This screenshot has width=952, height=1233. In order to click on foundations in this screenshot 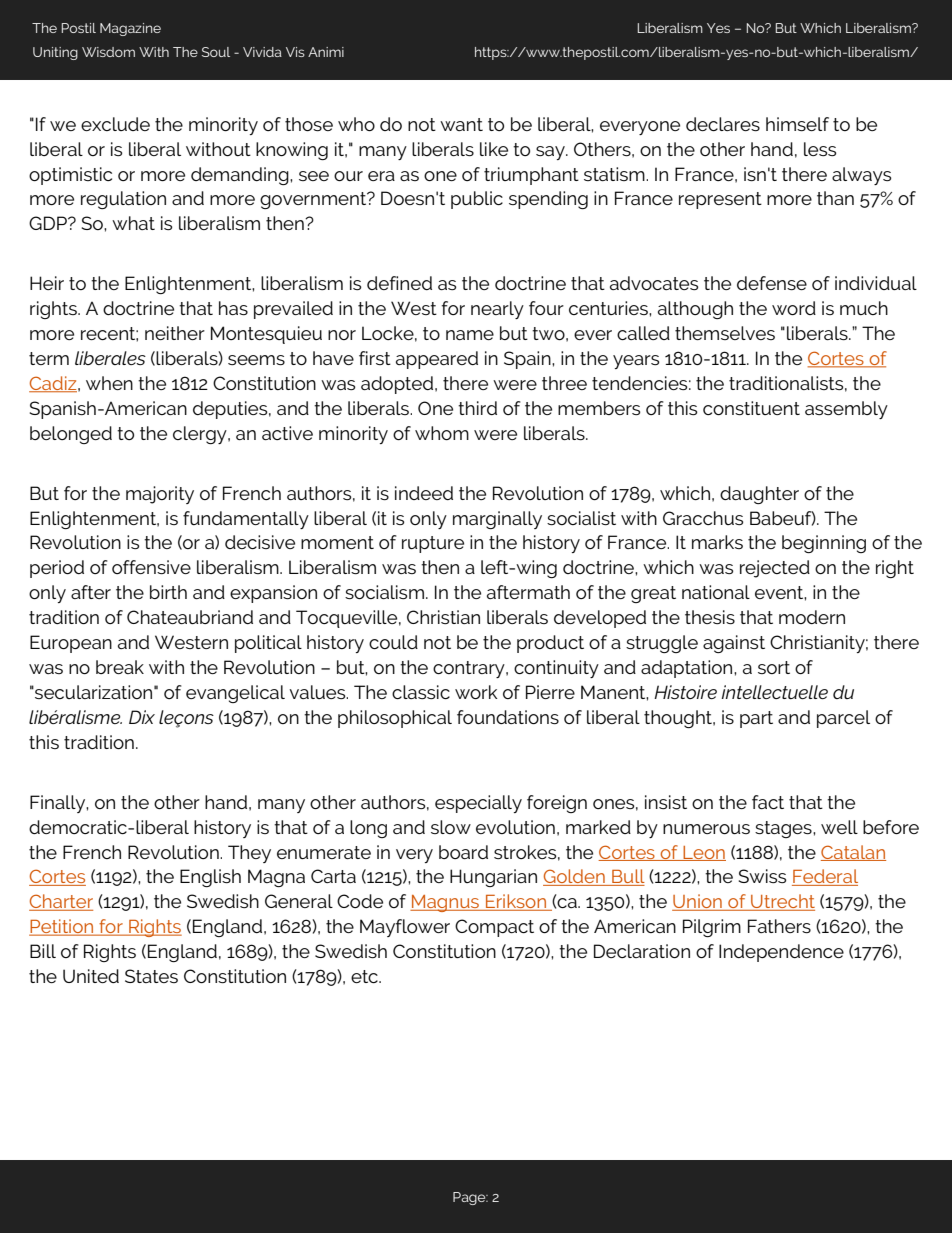, I will do `click(508, 717)`.
